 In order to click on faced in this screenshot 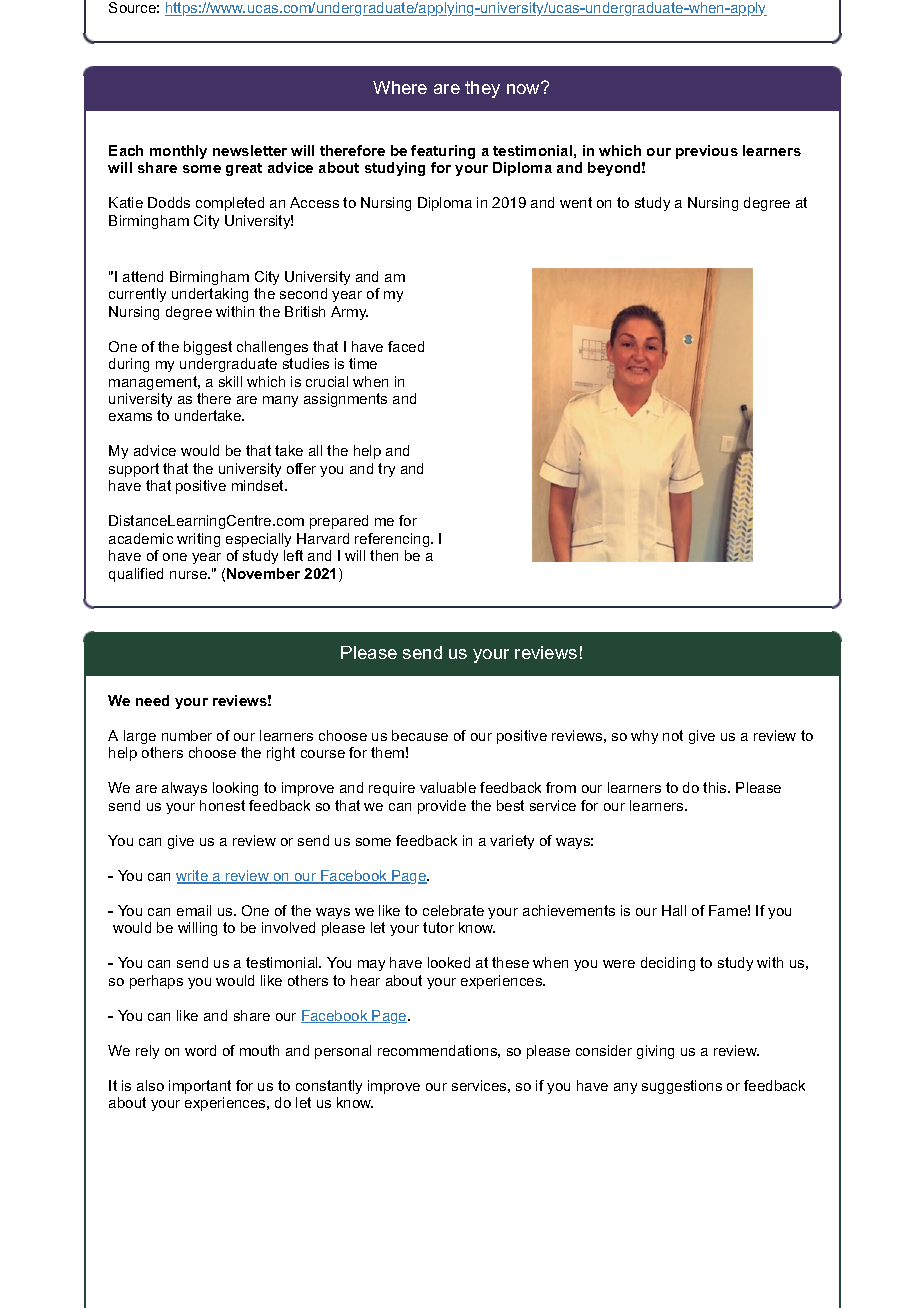, I will do `click(406, 346)`.
